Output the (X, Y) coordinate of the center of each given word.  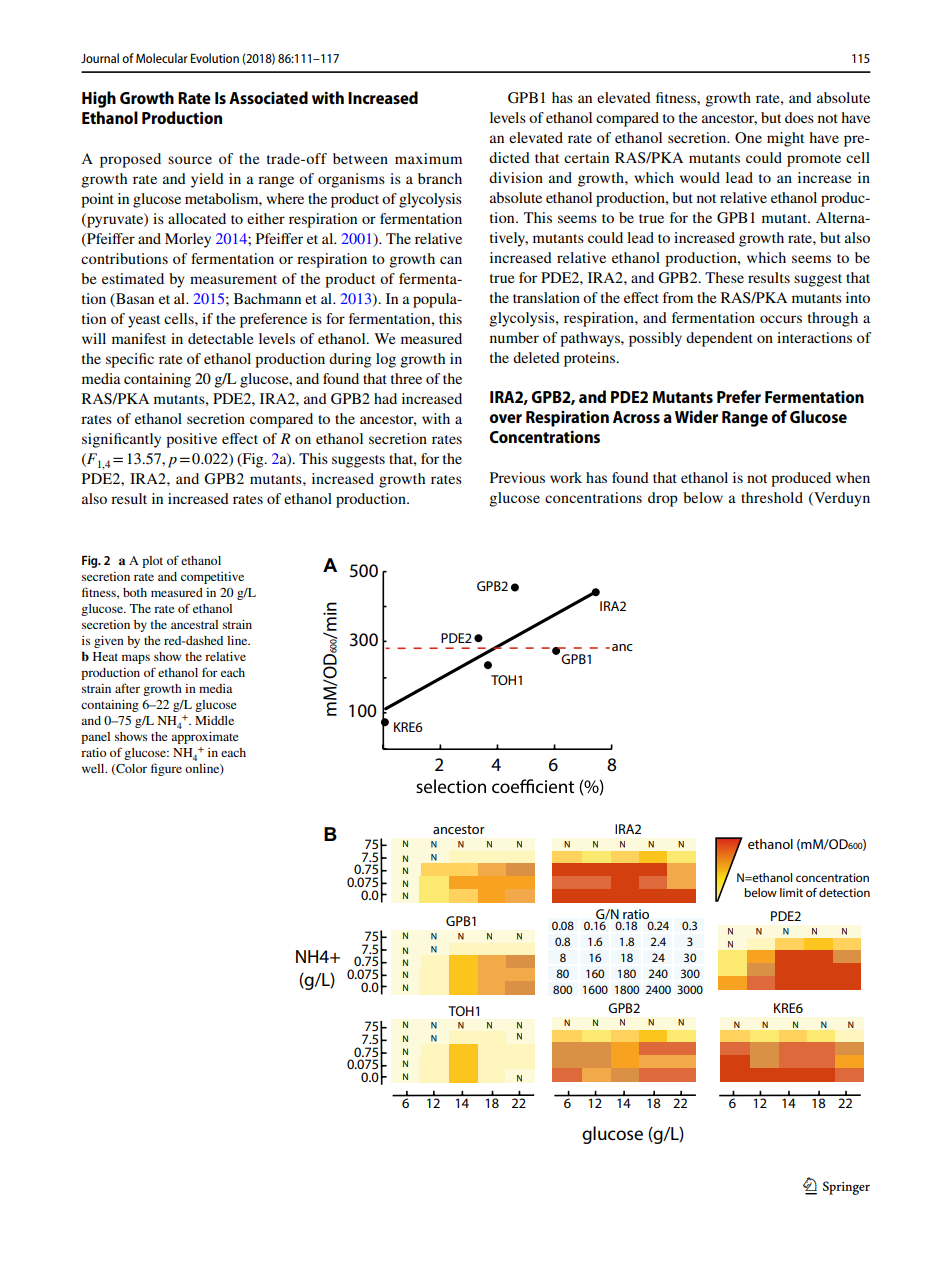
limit (791, 892)
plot (152, 562)
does (799, 117)
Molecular (162, 58)
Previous (517, 477)
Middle (214, 720)
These (724, 277)
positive (191, 440)
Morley (188, 240)
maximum (428, 158)
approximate (205, 738)
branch (440, 178)
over (505, 418)
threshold (772, 497)
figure (166, 769)
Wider (696, 416)
